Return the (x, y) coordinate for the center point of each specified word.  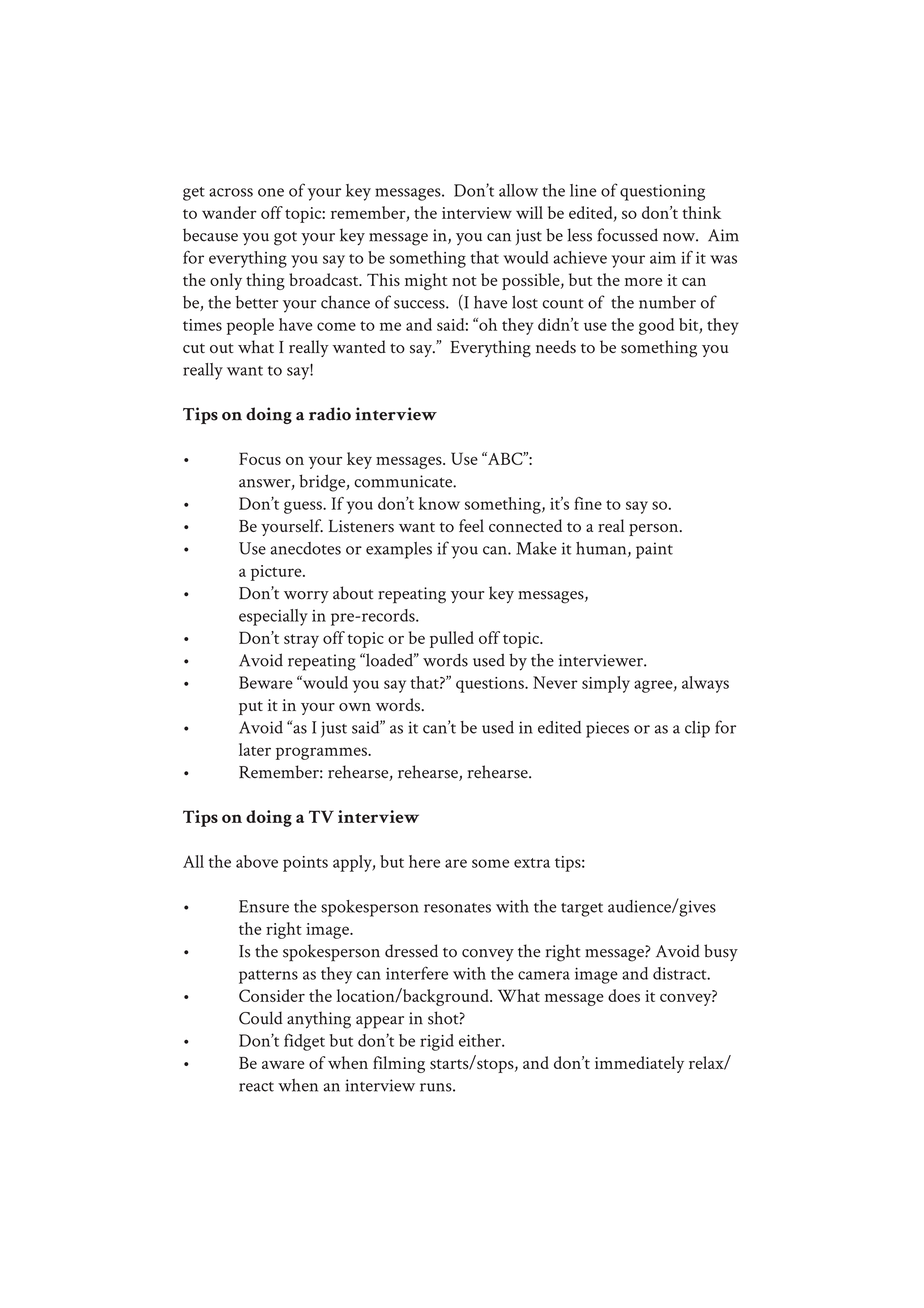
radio (330, 414)
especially (273, 617)
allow (518, 190)
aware (283, 1065)
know (439, 503)
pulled (452, 639)
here (424, 861)
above (257, 861)
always (705, 684)
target (582, 910)
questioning (662, 192)
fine (588, 503)
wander (229, 212)
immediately (639, 1064)
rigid (437, 1042)
